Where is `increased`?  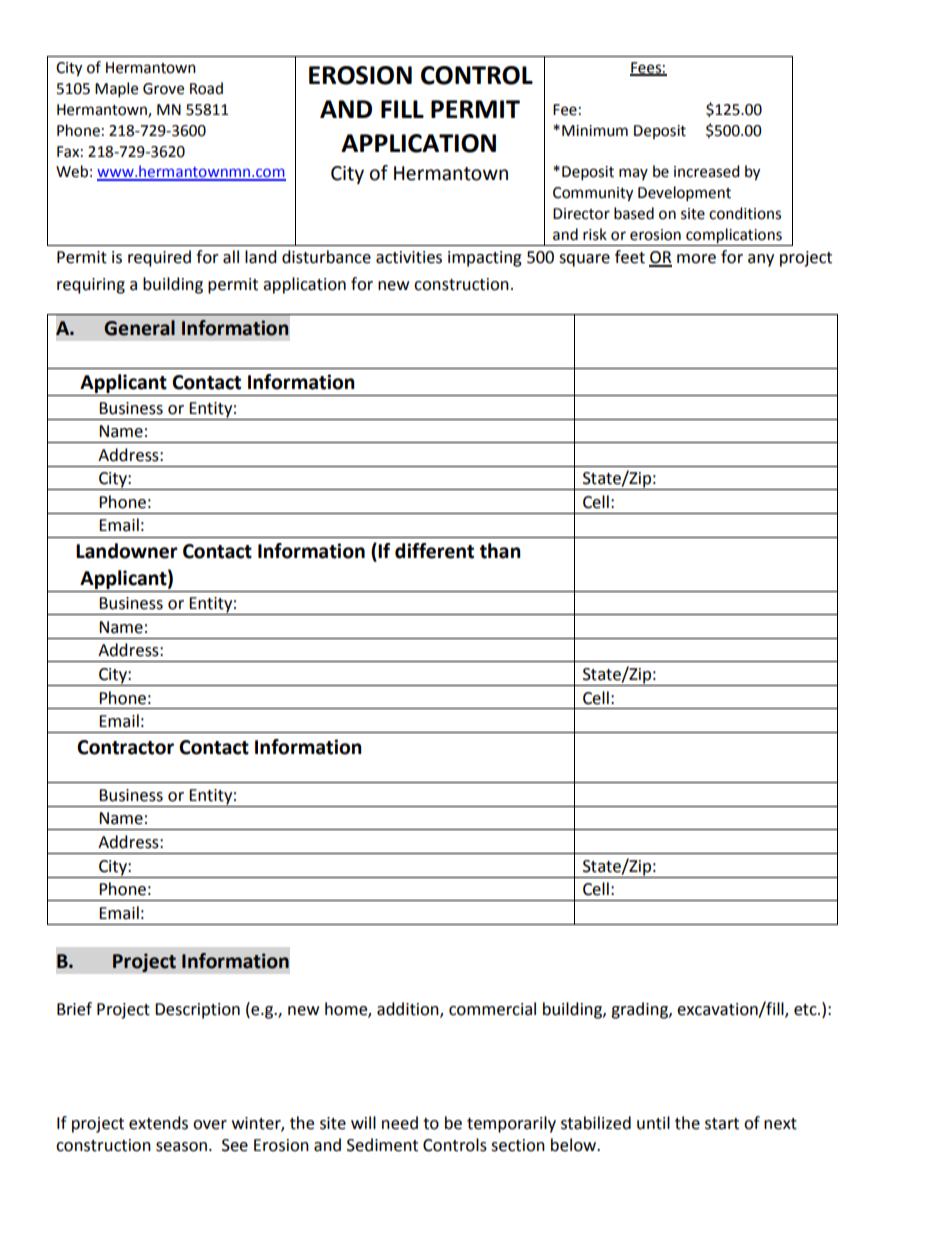 increased is located at coordinates (707, 171).
